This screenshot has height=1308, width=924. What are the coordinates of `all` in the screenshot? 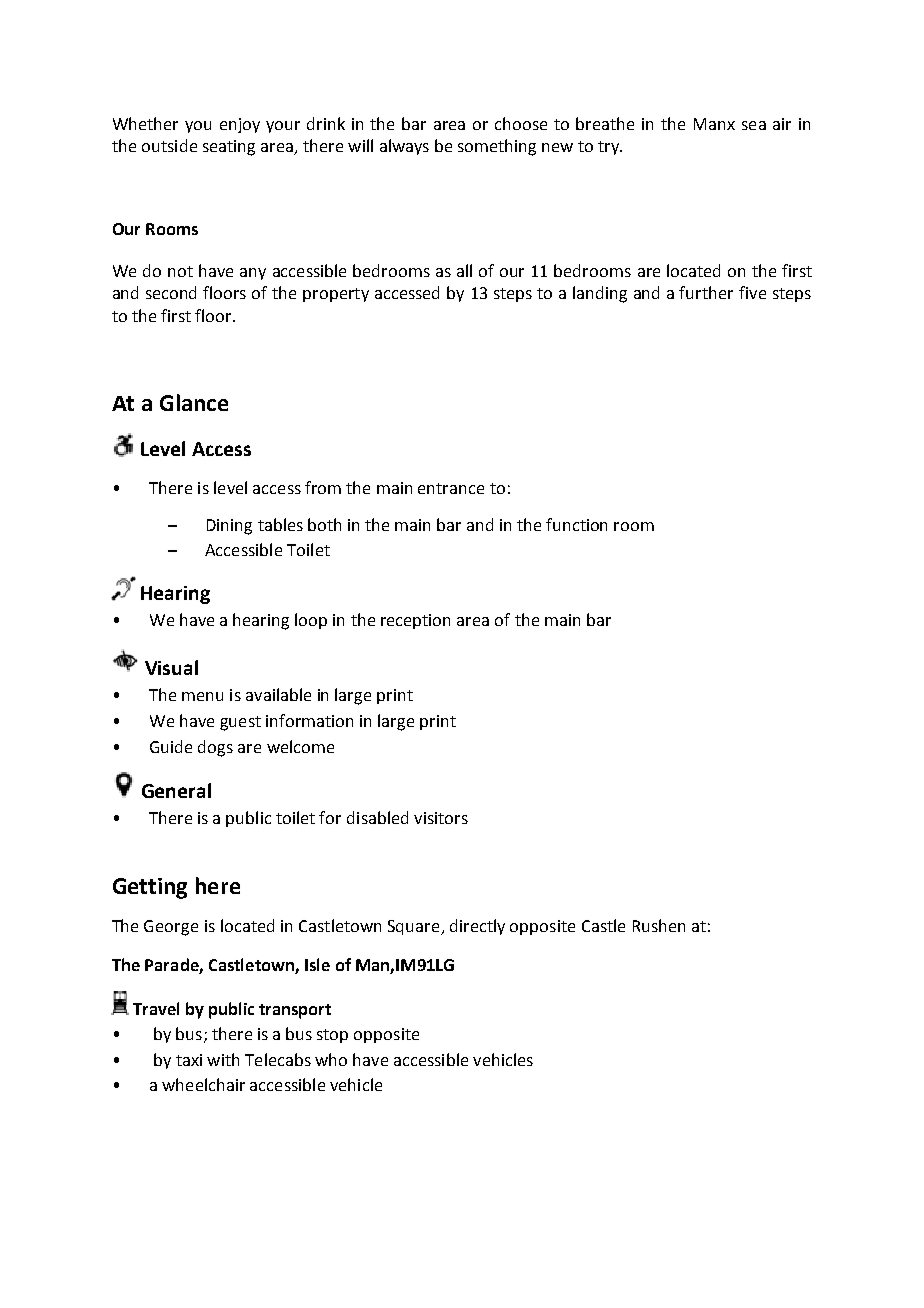 It's located at (464, 270).
